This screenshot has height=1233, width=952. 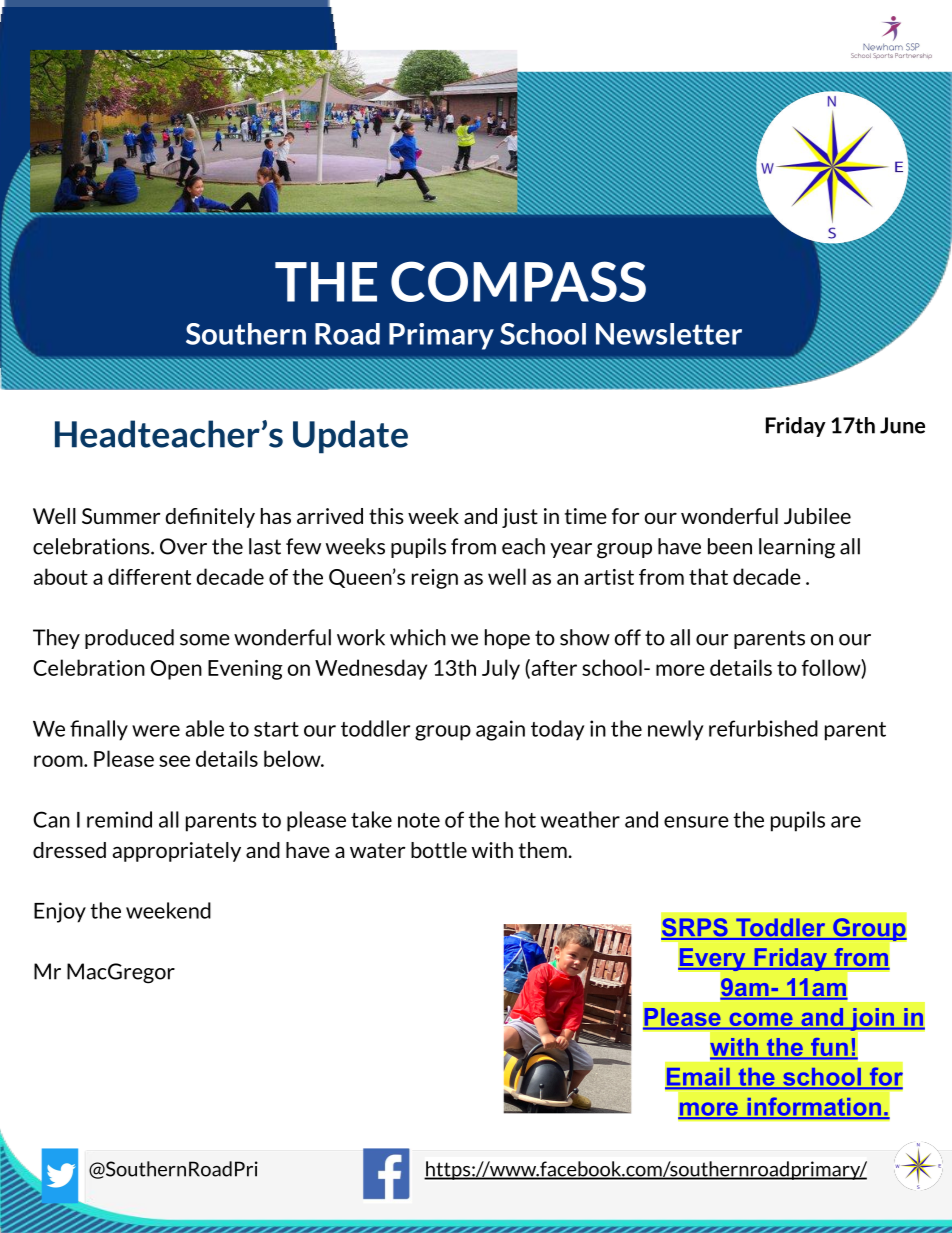 What do you see at coordinates (183, 546) in the screenshot?
I see `Over` at bounding box center [183, 546].
